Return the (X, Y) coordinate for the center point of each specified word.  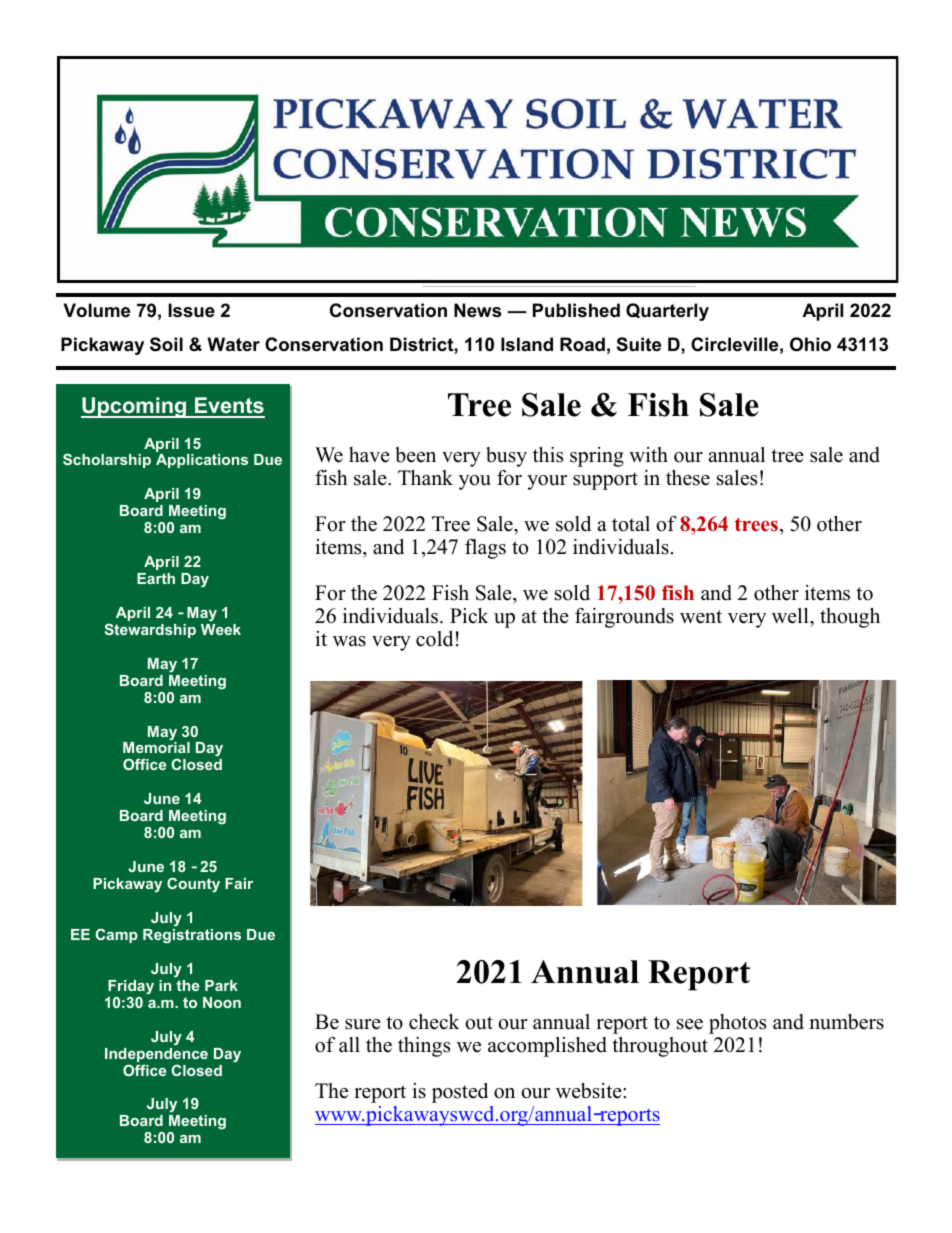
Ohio (810, 344)
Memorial (156, 747)
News (477, 310)
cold (434, 639)
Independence (156, 1056)
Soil (166, 344)
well (791, 616)
